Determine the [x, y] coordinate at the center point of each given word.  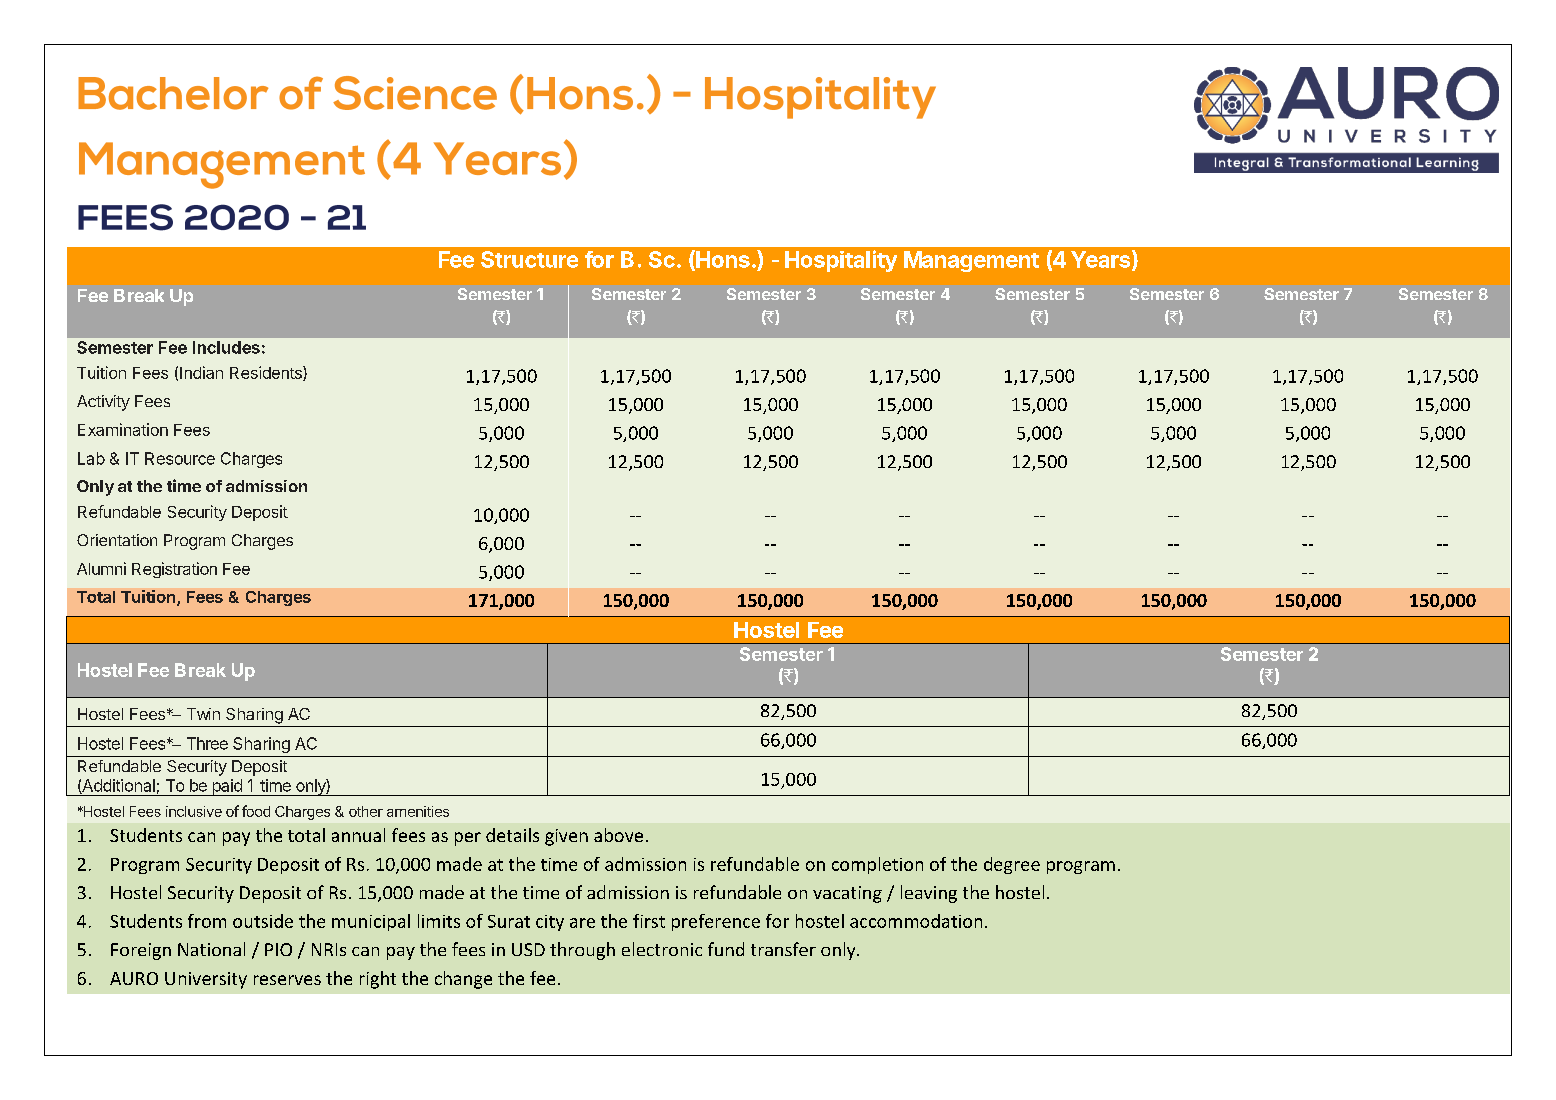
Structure [529, 259]
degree [1012, 865]
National [211, 949]
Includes [226, 347]
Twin [203, 714]
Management [971, 261]
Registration [174, 570]
